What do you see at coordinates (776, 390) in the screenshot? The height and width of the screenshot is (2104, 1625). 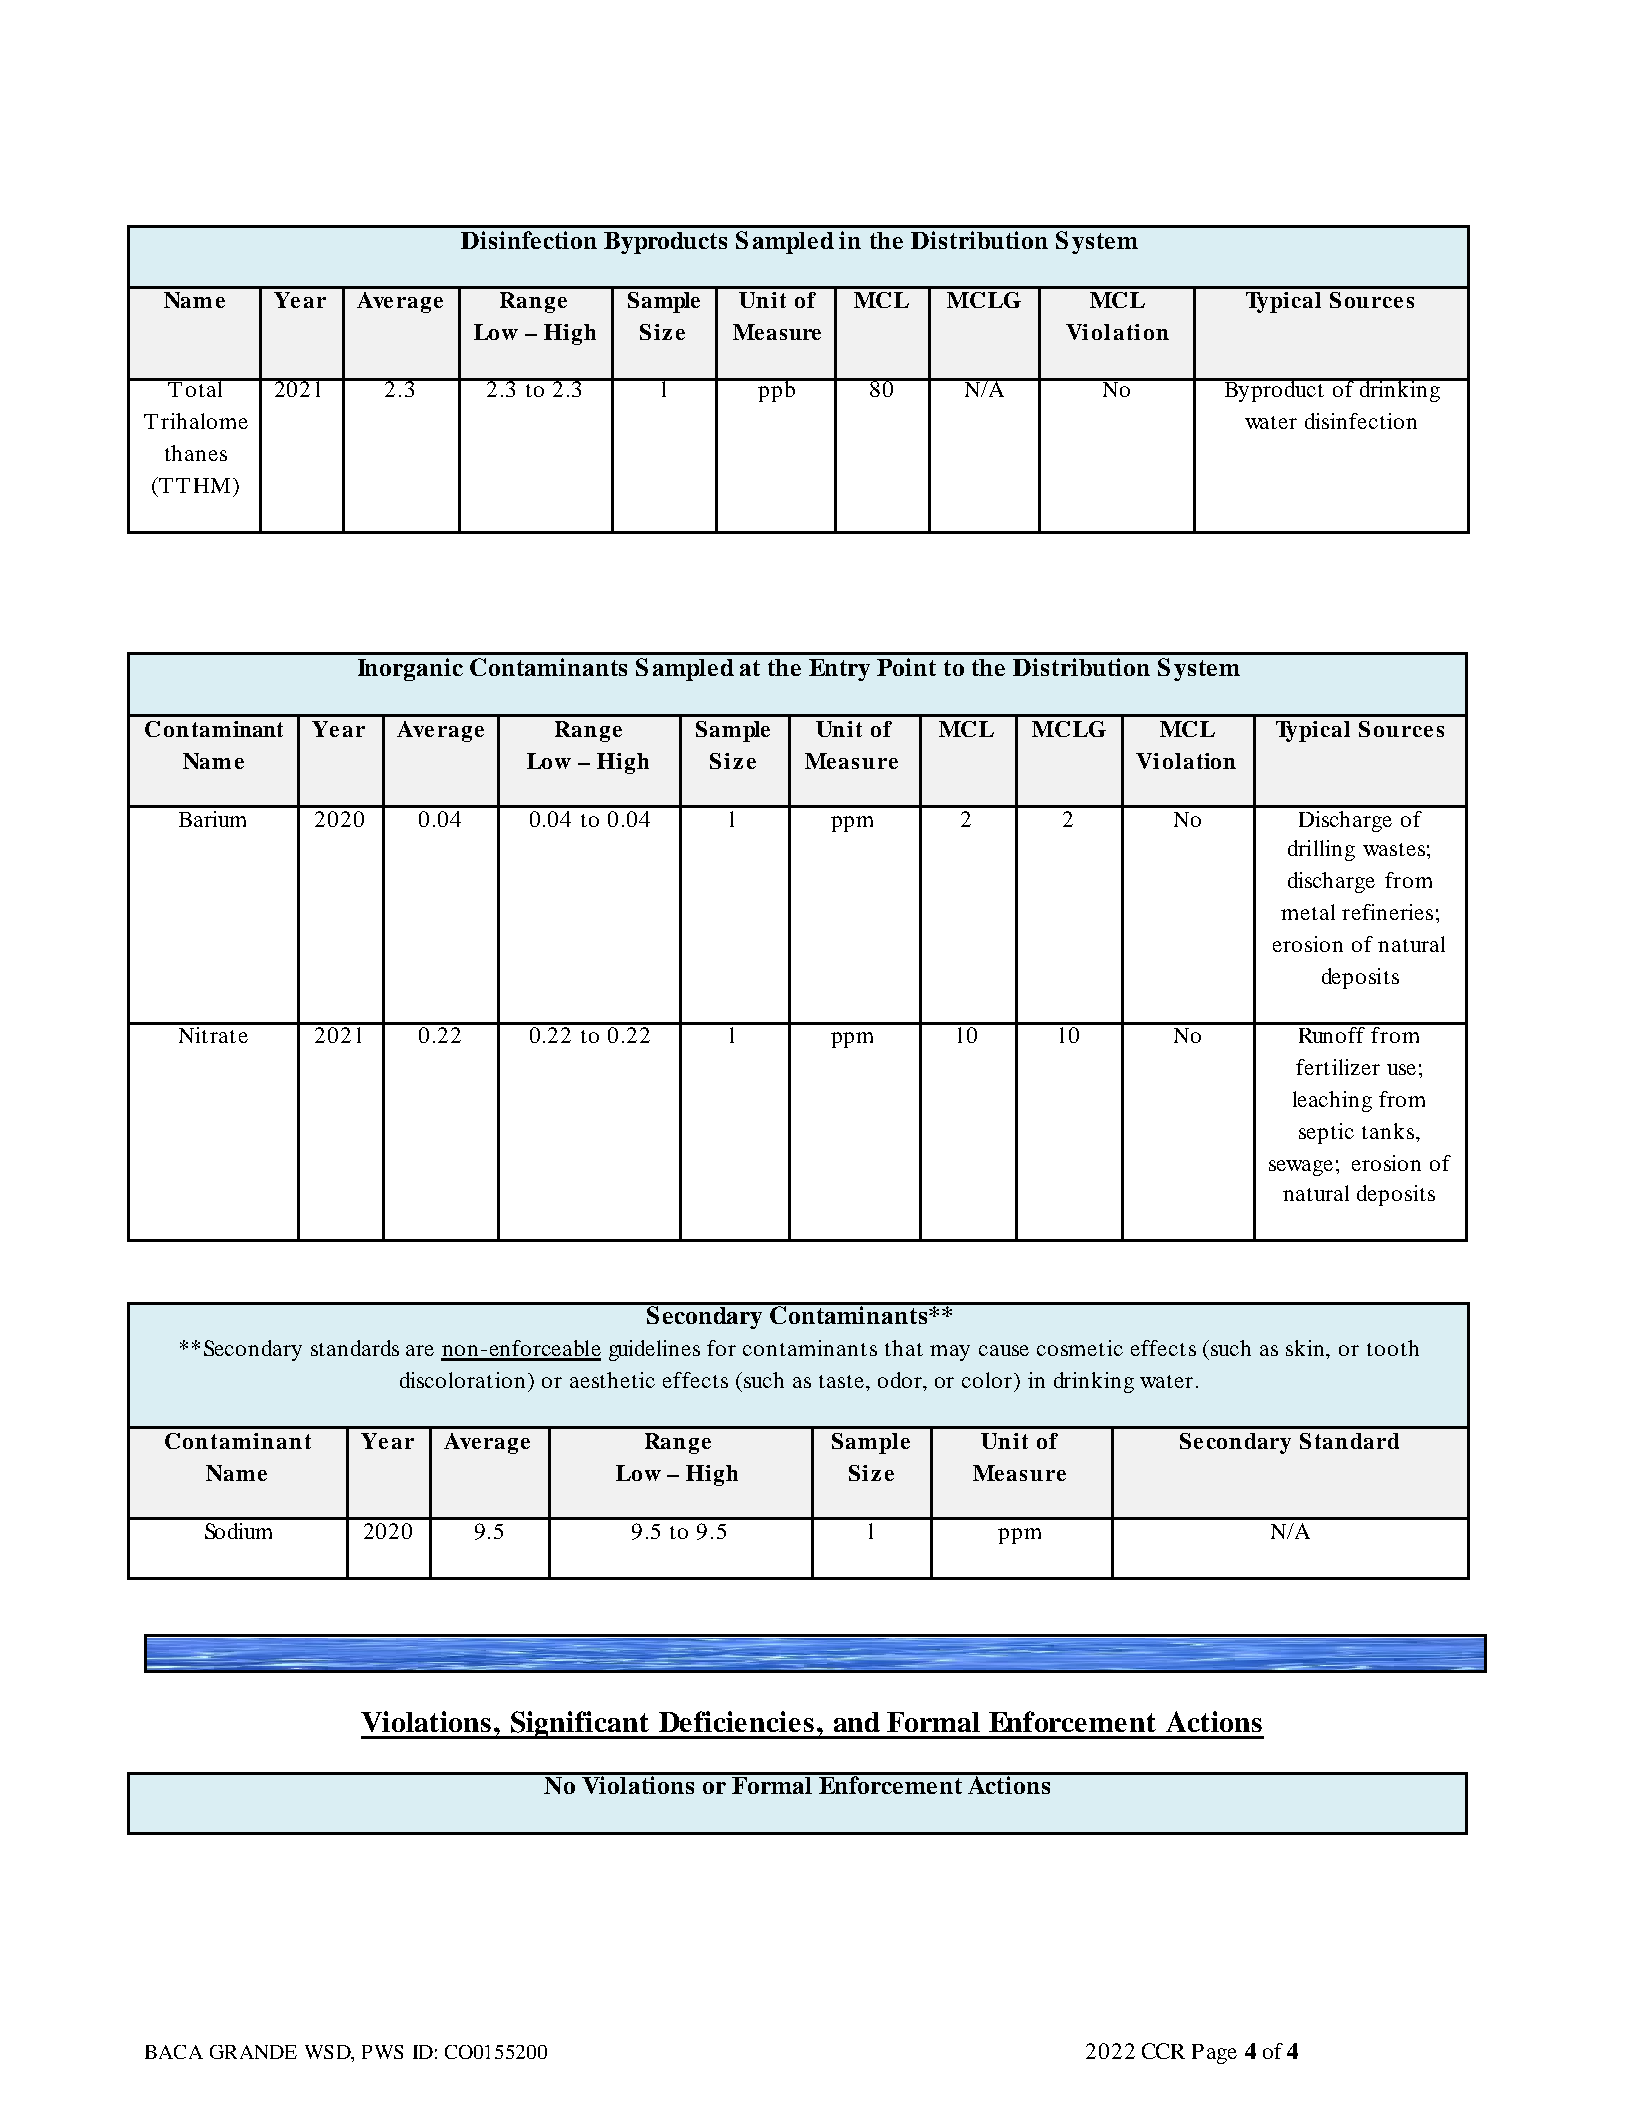 I see `ppb` at bounding box center [776, 390].
